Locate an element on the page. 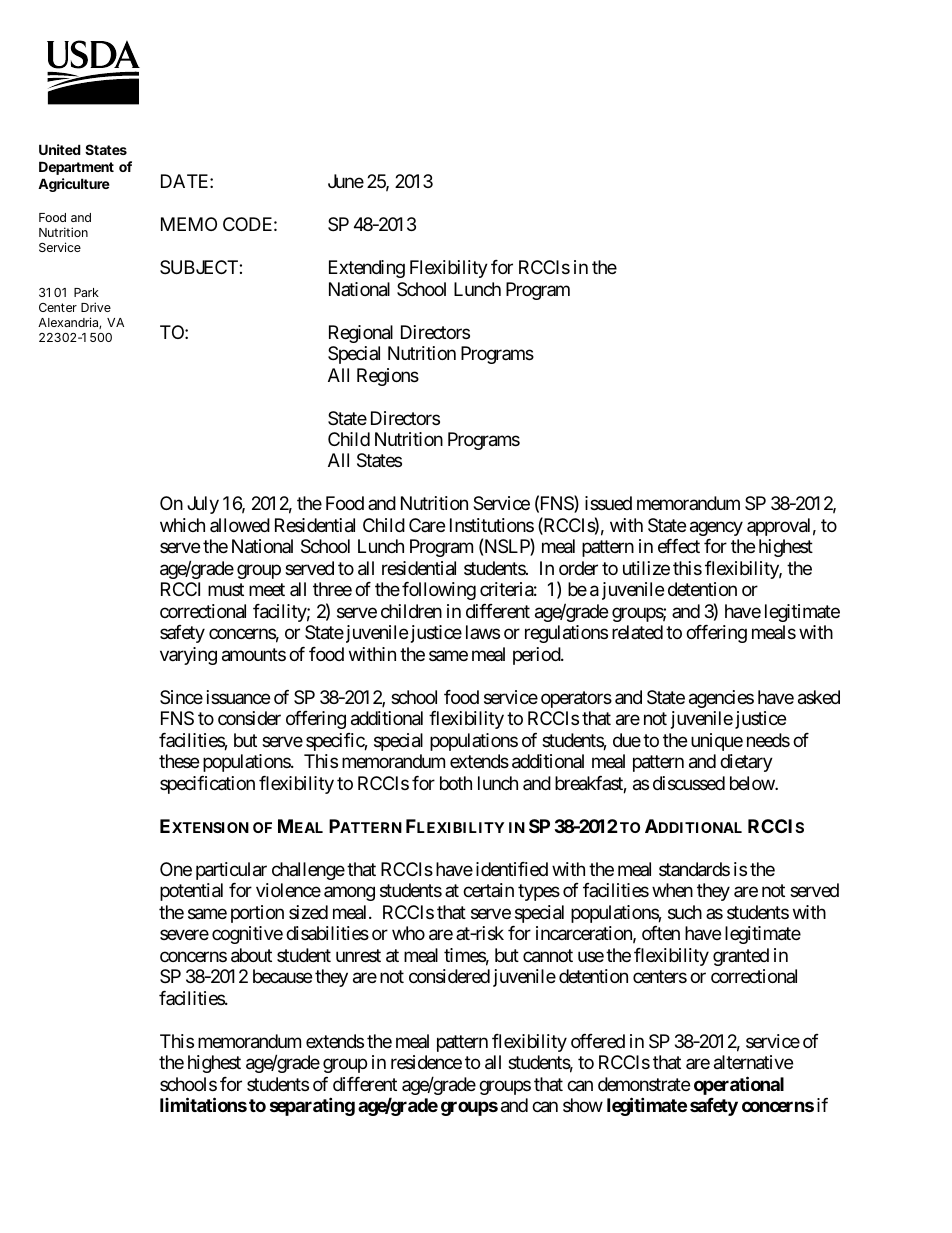 The image size is (952, 1233). Regions is located at coordinates (388, 377).
